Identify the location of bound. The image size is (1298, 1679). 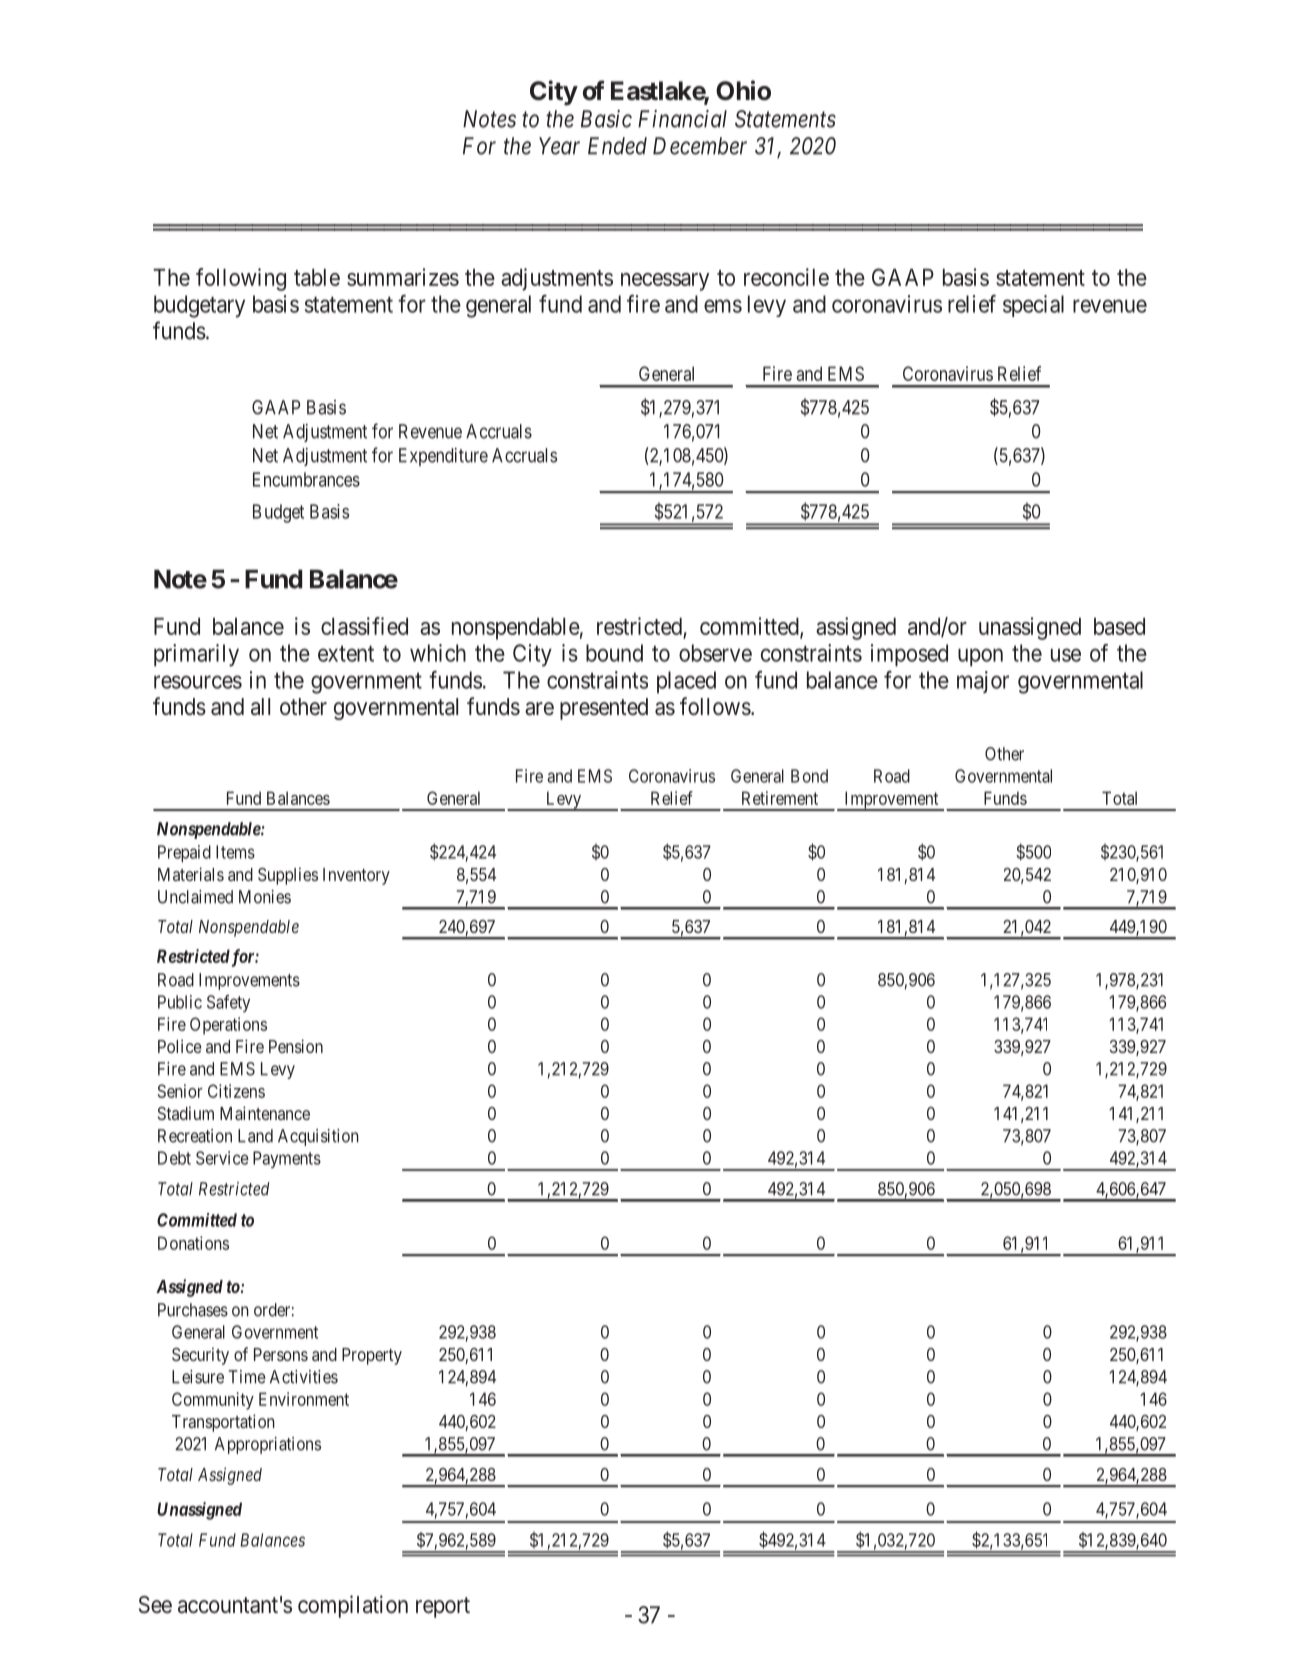
(614, 653).
